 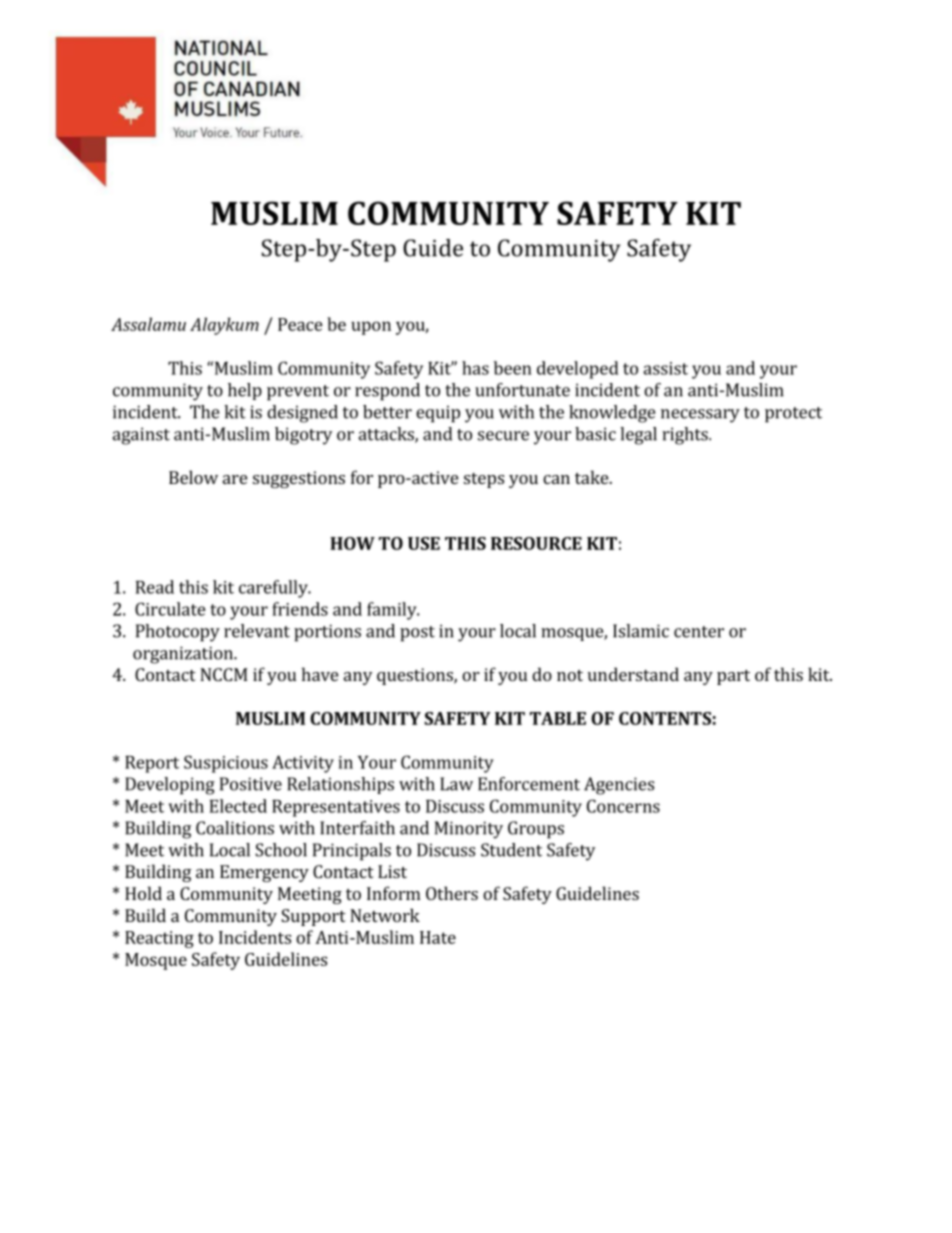 What do you see at coordinates (475, 368) in the screenshot?
I see `has` at bounding box center [475, 368].
